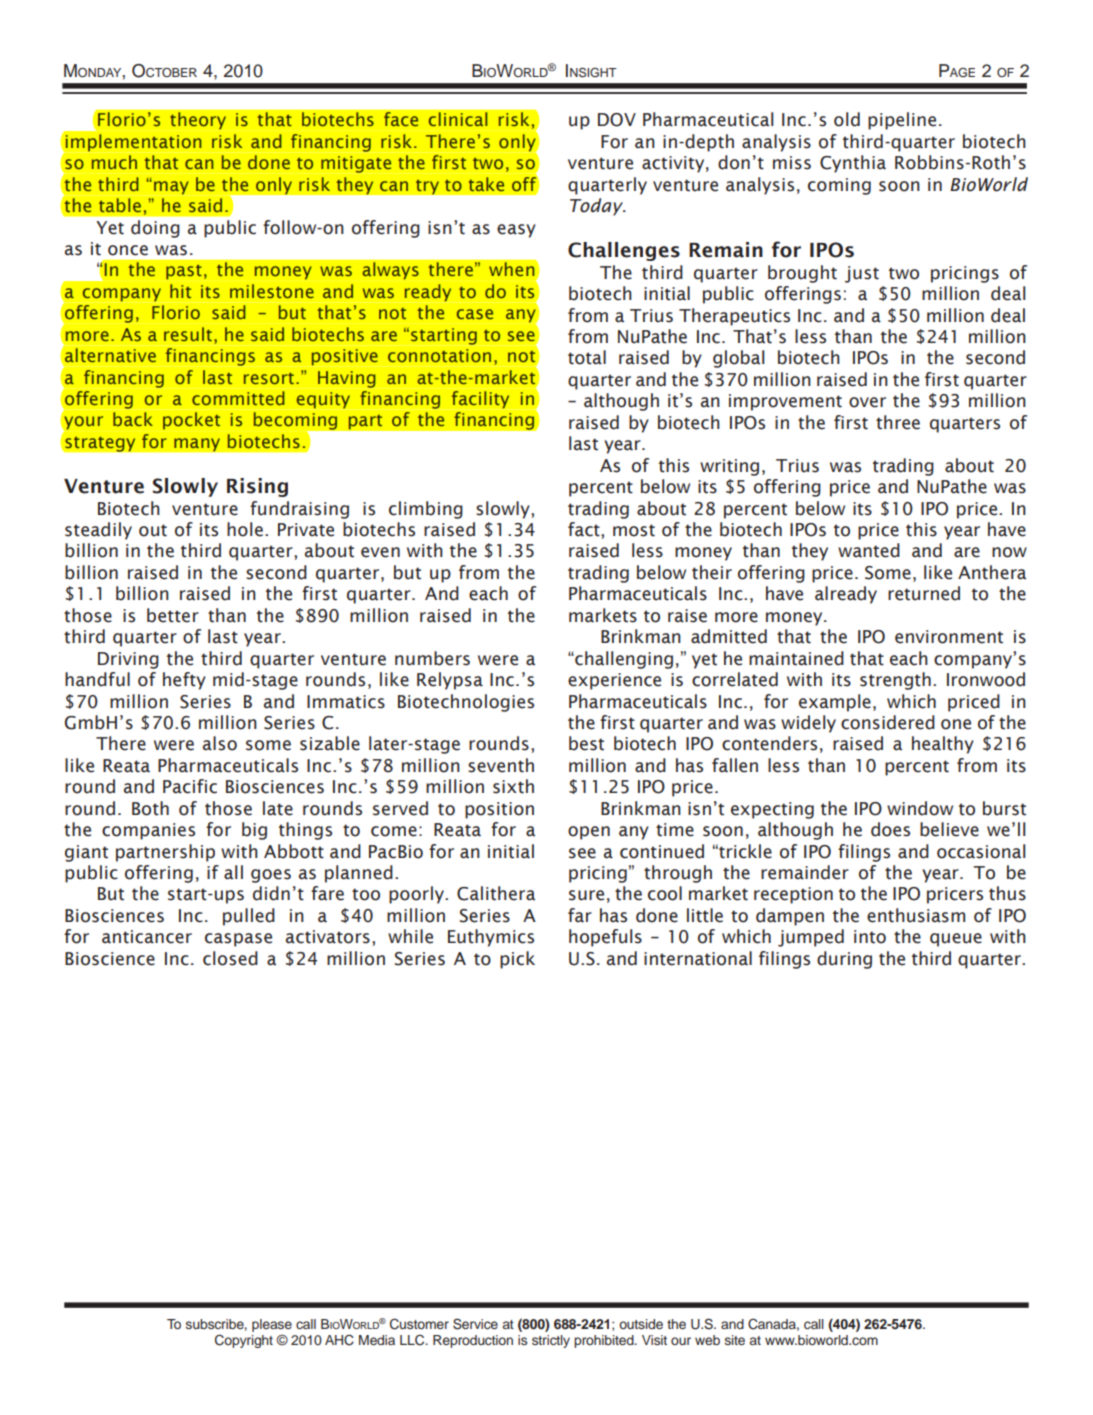 The image size is (1093, 1415). I want to click on during, so click(844, 960).
